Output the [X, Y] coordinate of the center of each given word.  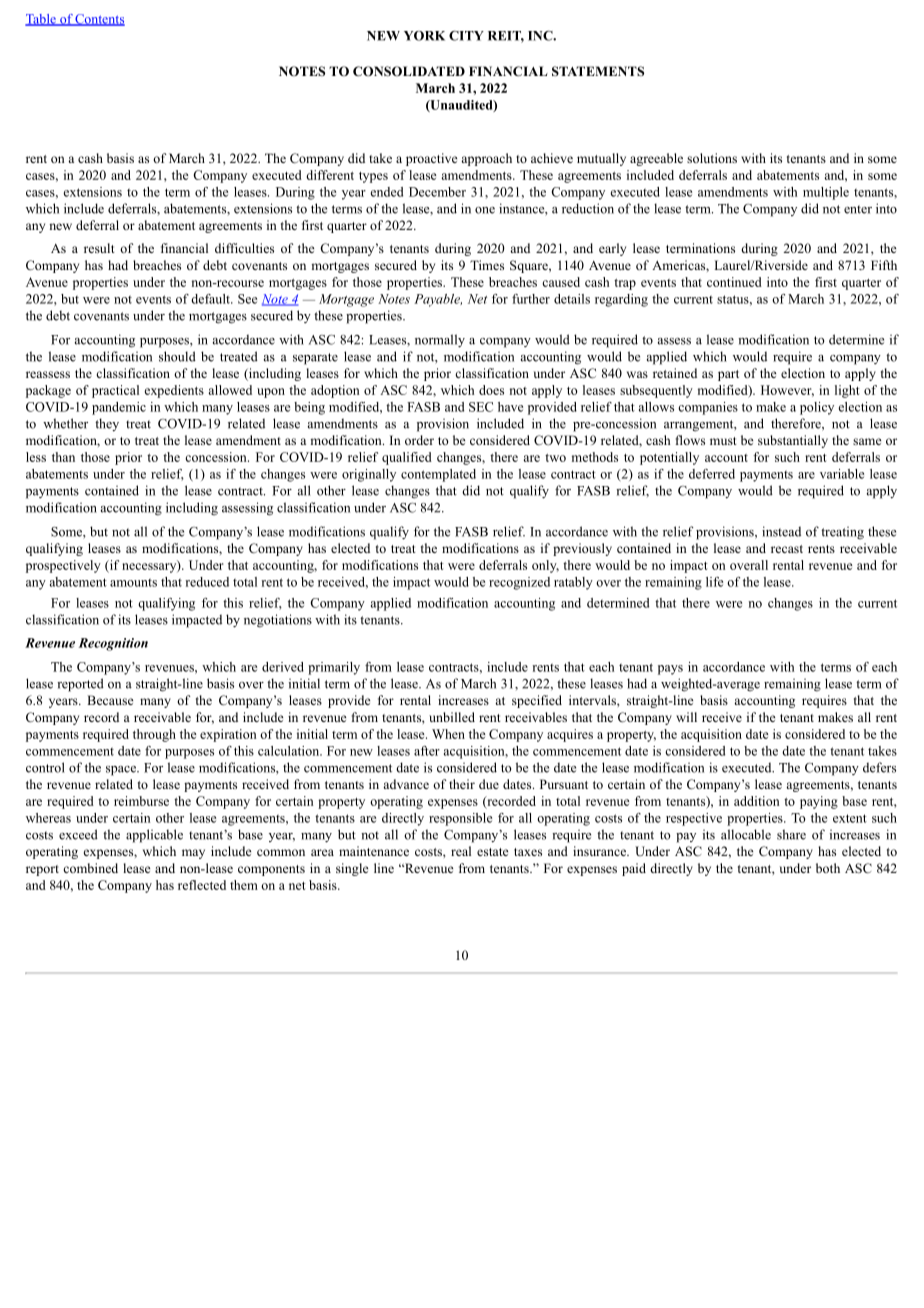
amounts [133, 582]
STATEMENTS [598, 71]
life [714, 582]
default [211, 299]
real [461, 851]
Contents [99, 20]
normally [440, 341]
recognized [519, 583]
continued [734, 282]
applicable [154, 836]
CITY [466, 36]
